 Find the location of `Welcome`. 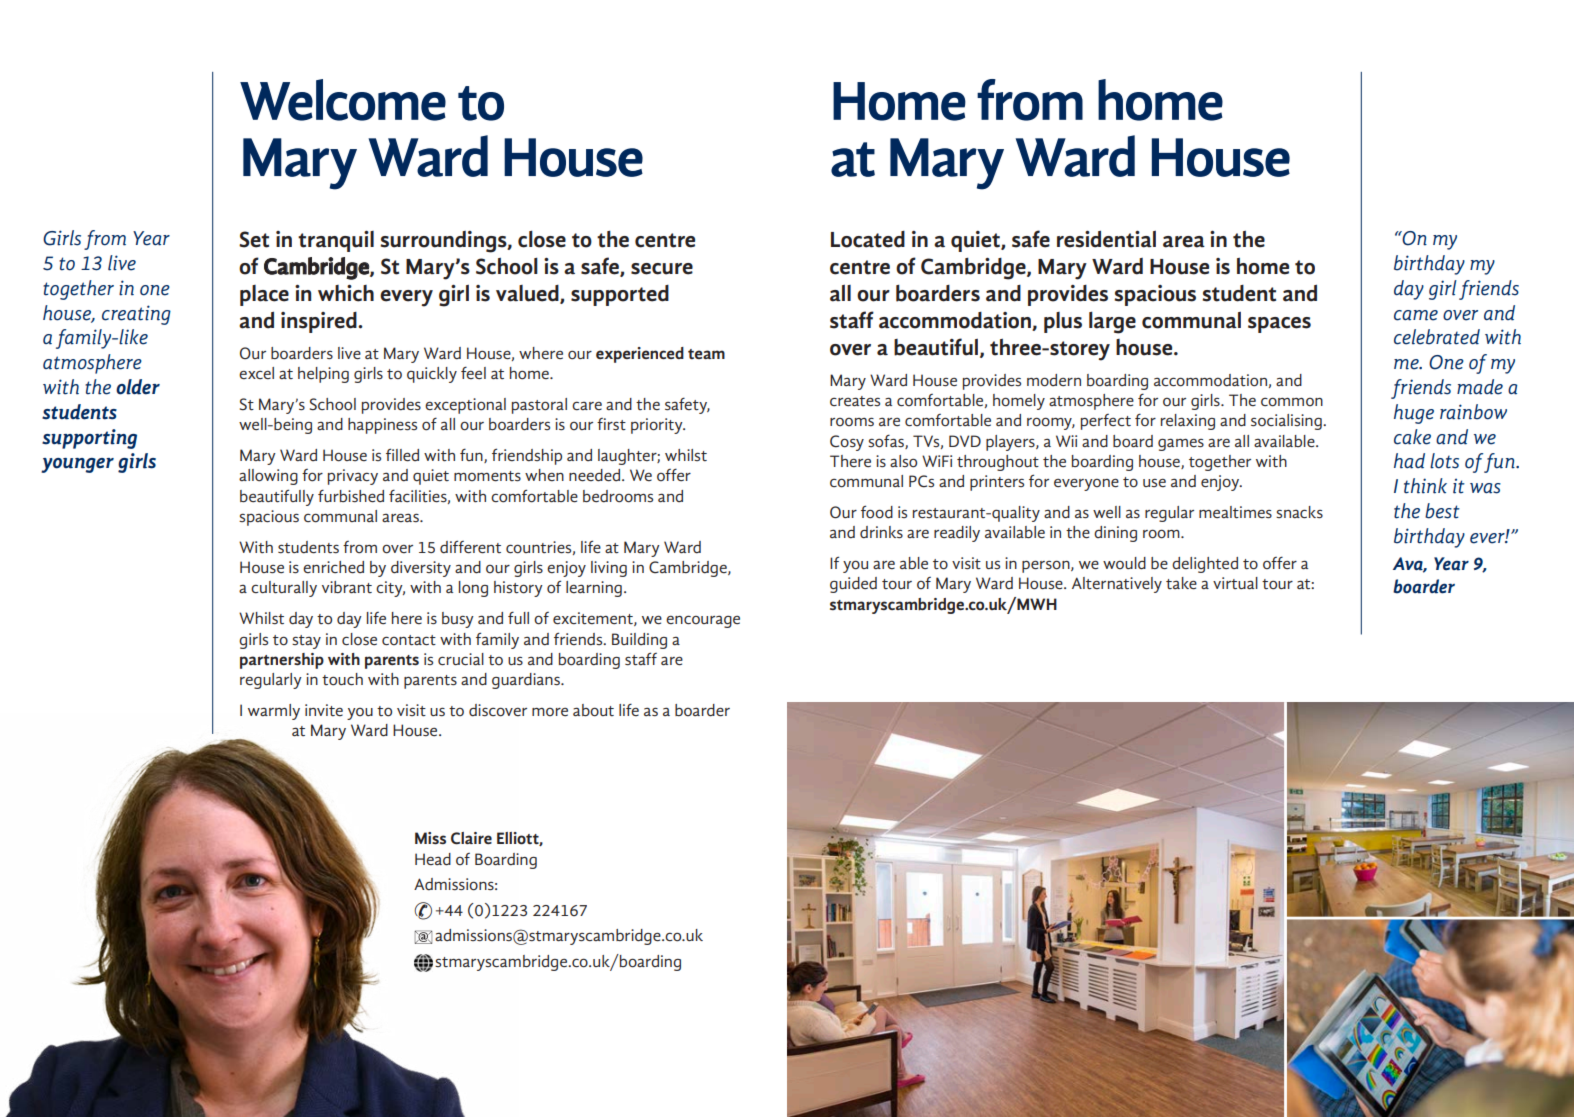

Welcome is located at coordinates (343, 100).
